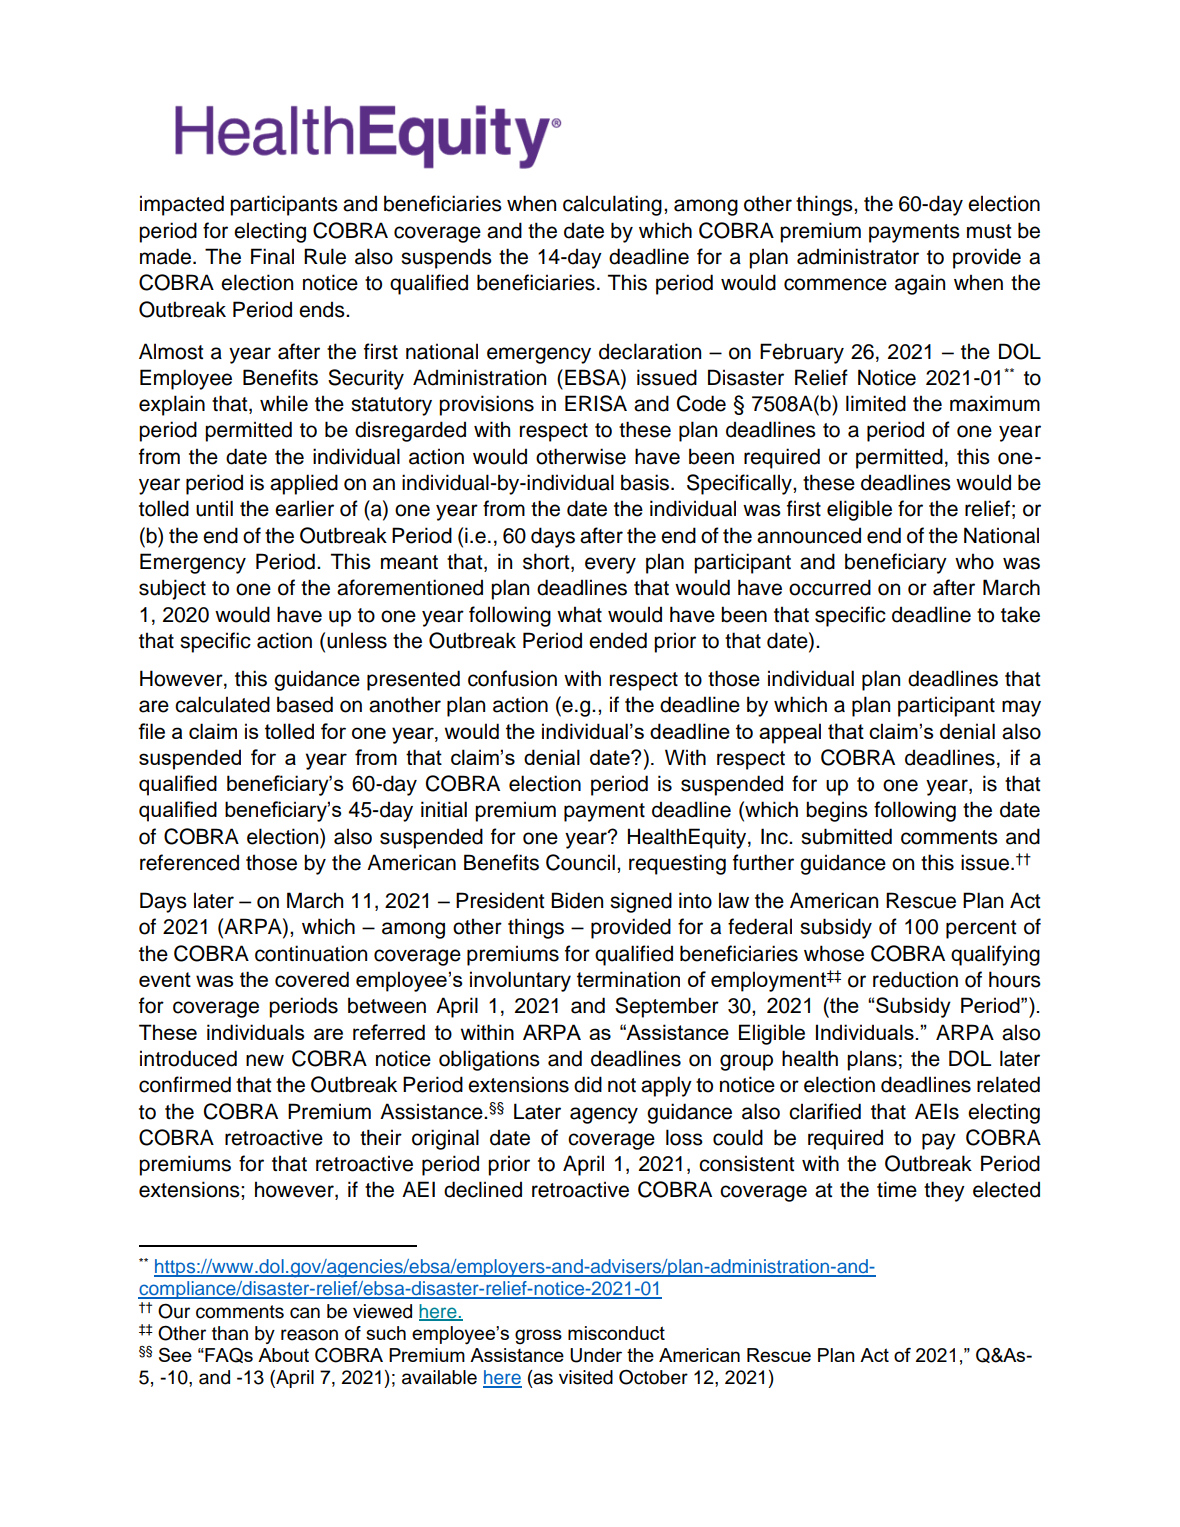 The image size is (1180, 1527). I want to click on announced, so click(809, 535).
